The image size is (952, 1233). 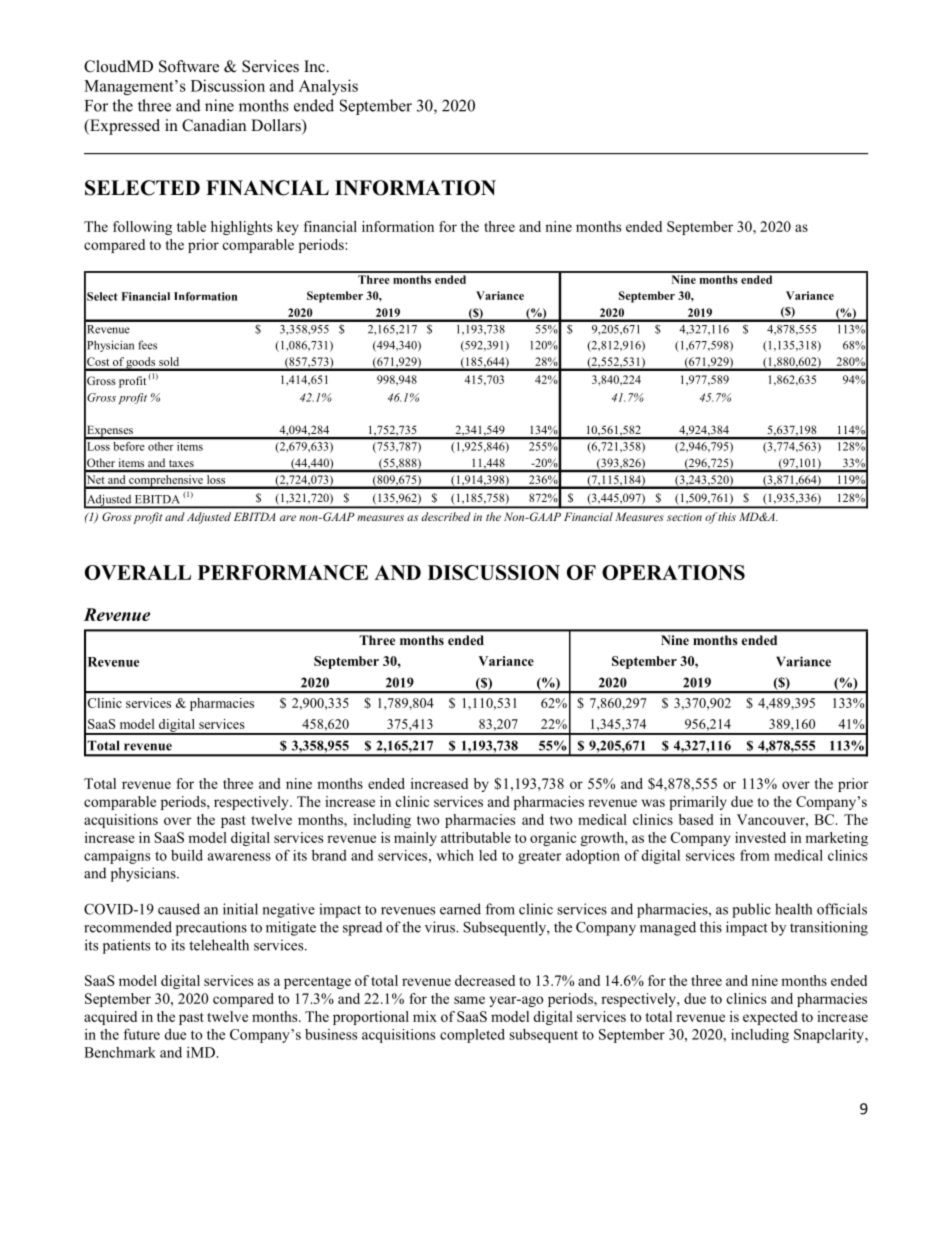 What do you see at coordinates (189, 66) in the page?
I see `Software` at bounding box center [189, 66].
